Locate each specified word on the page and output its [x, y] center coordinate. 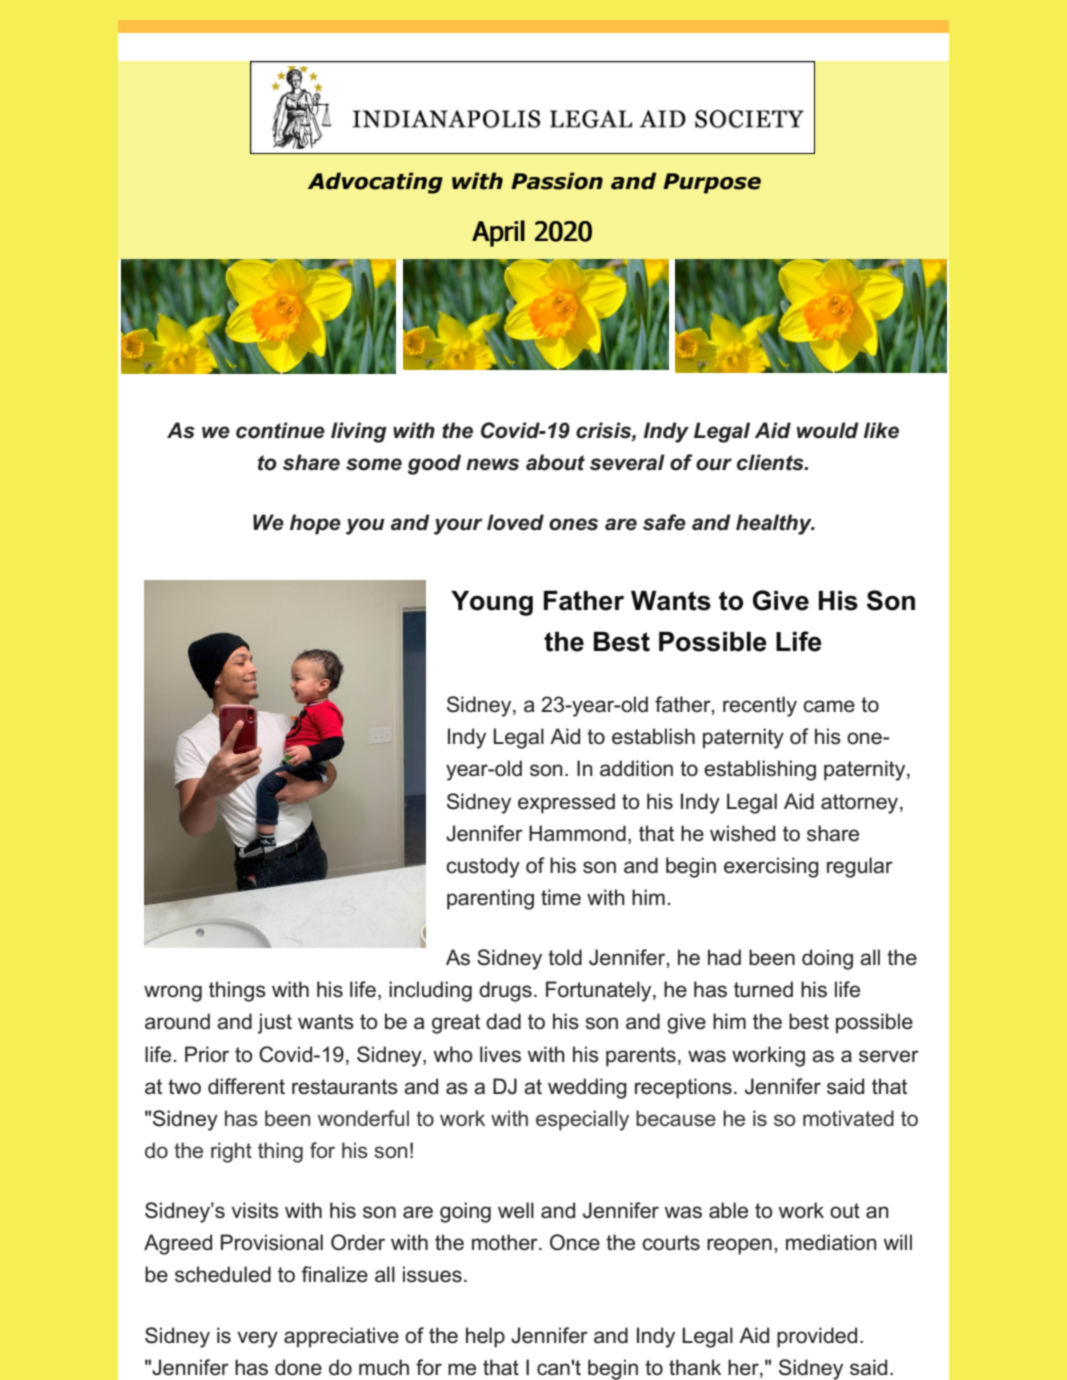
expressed [566, 803]
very [257, 1339]
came [829, 706]
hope [315, 524]
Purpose [712, 183]
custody [483, 867]
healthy [775, 524]
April [498, 233]
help [485, 1337]
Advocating [375, 183]
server [889, 1056]
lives [500, 1054]
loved [515, 522]
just [274, 1023]
